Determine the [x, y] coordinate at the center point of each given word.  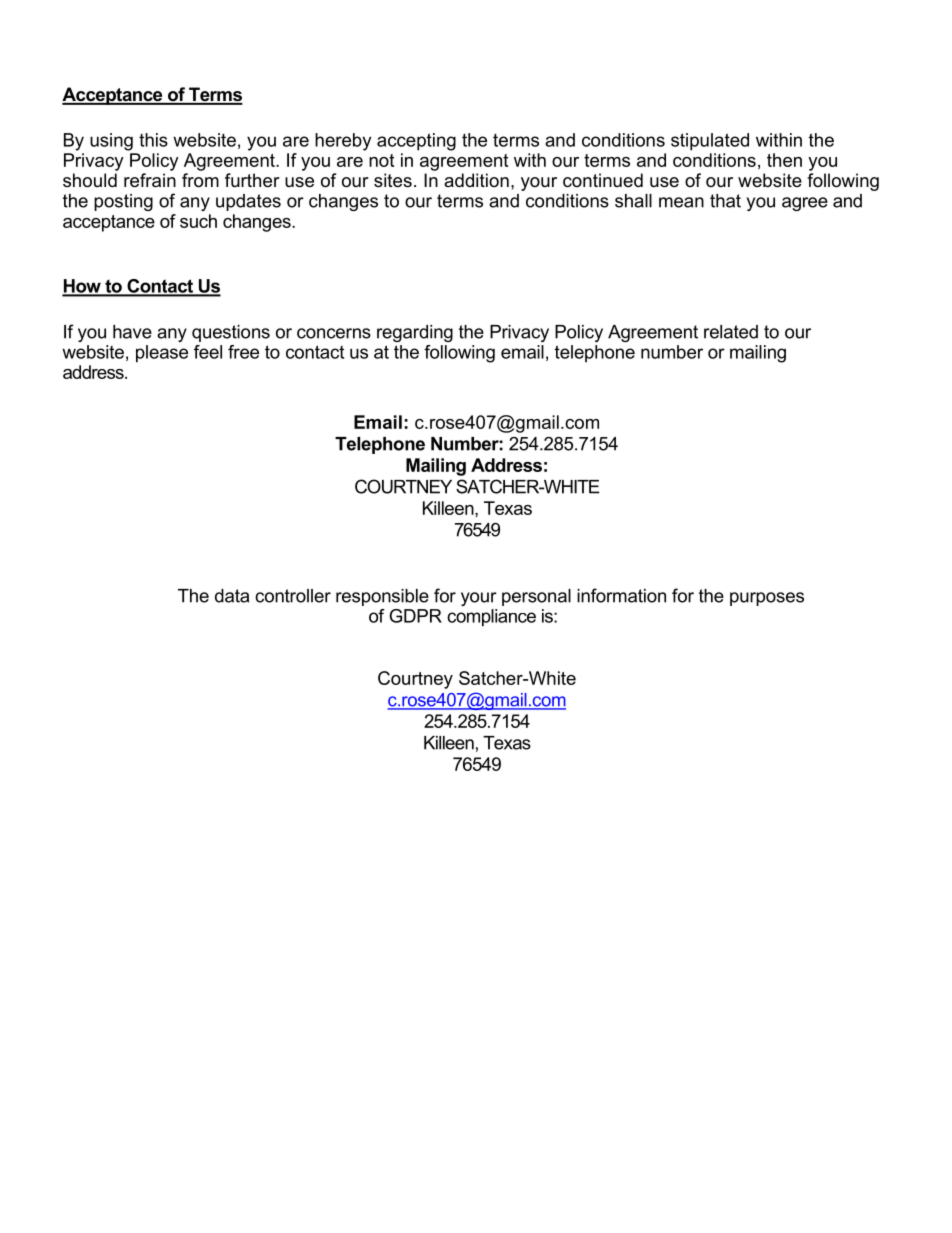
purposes [767, 599]
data [232, 596]
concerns [334, 333]
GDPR [415, 616]
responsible [382, 597]
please [162, 354]
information [621, 595]
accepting [416, 142]
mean [681, 202]
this [153, 140]
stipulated [710, 142]
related [731, 332]
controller [293, 596]
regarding [415, 333]
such [198, 221]
